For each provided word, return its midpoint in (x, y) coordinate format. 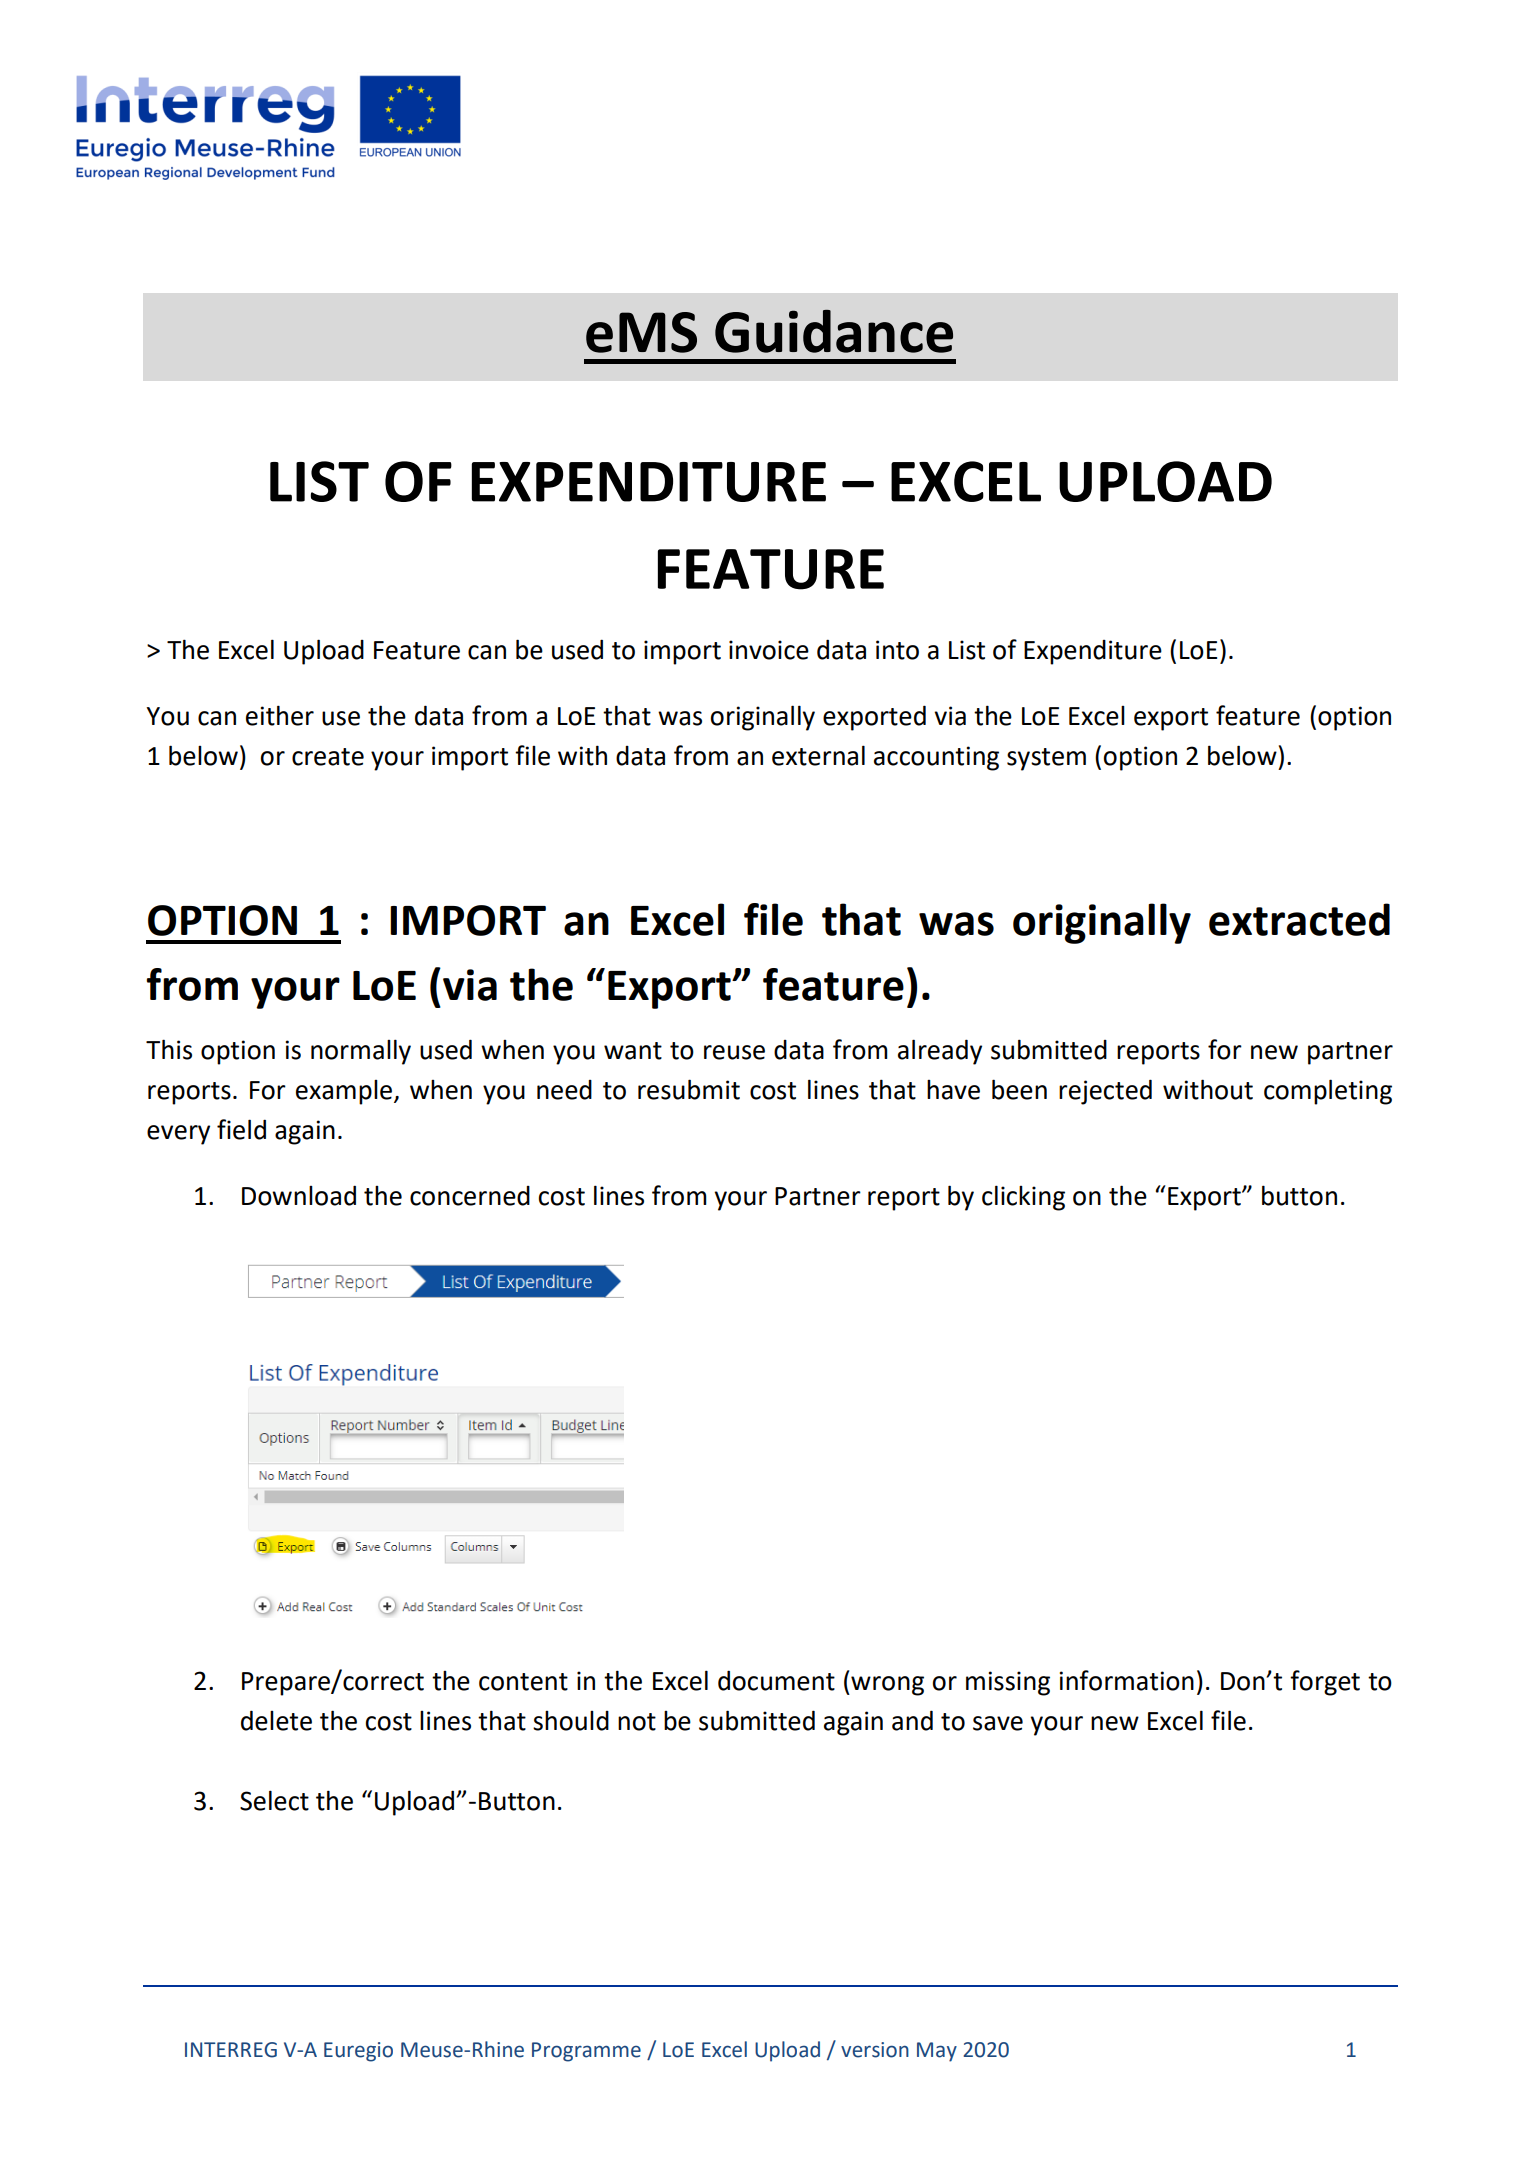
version (875, 2050)
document (776, 1680)
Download (299, 1195)
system (1046, 759)
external (818, 755)
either (280, 715)
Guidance (834, 331)
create (328, 757)
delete (276, 1720)
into (897, 650)
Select (274, 1800)
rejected (1105, 1092)
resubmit (689, 1089)
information (1127, 1680)
